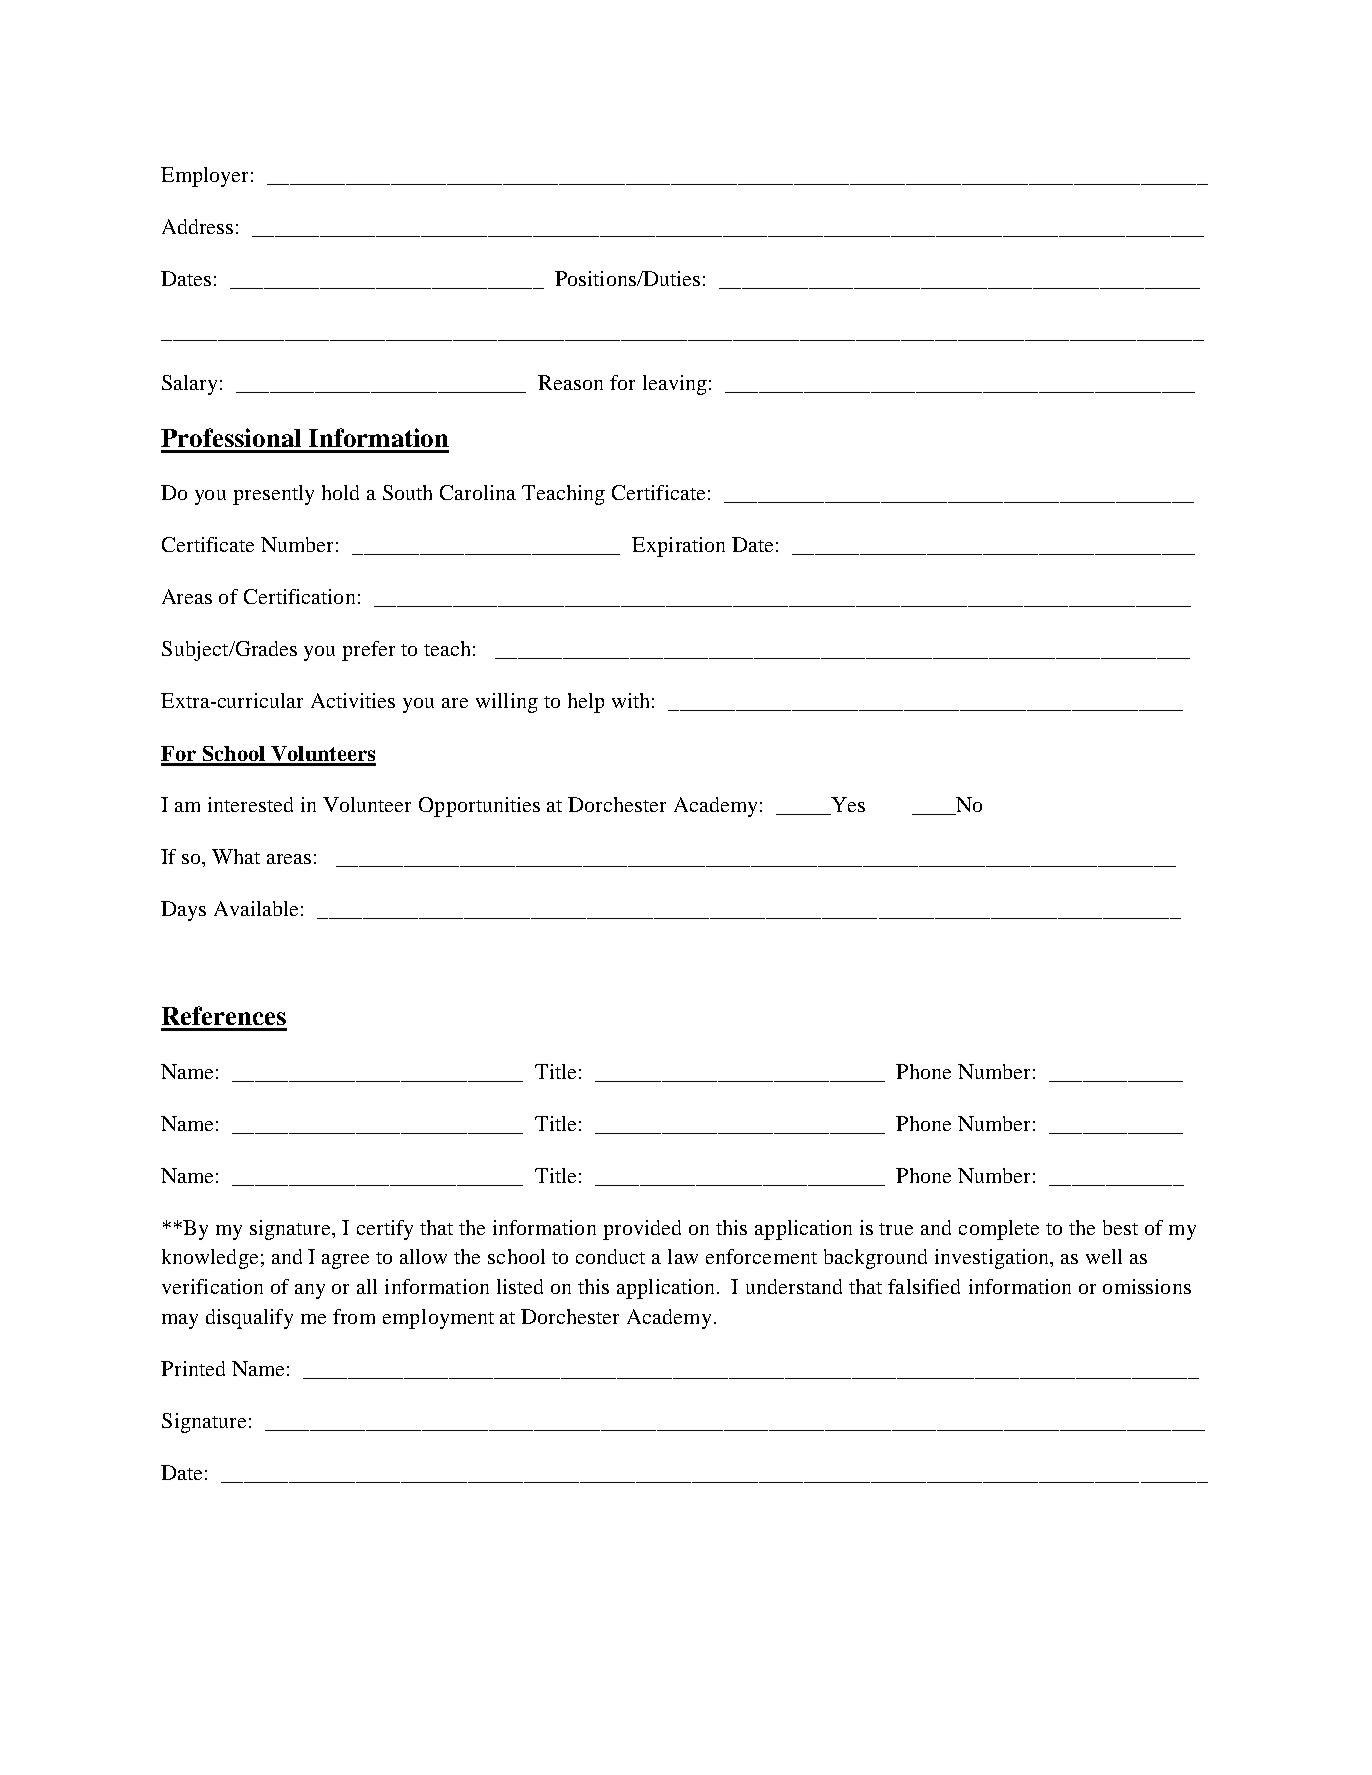 The image size is (1372, 1775). What do you see at coordinates (353, 700) in the page?
I see `Activities` at bounding box center [353, 700].
